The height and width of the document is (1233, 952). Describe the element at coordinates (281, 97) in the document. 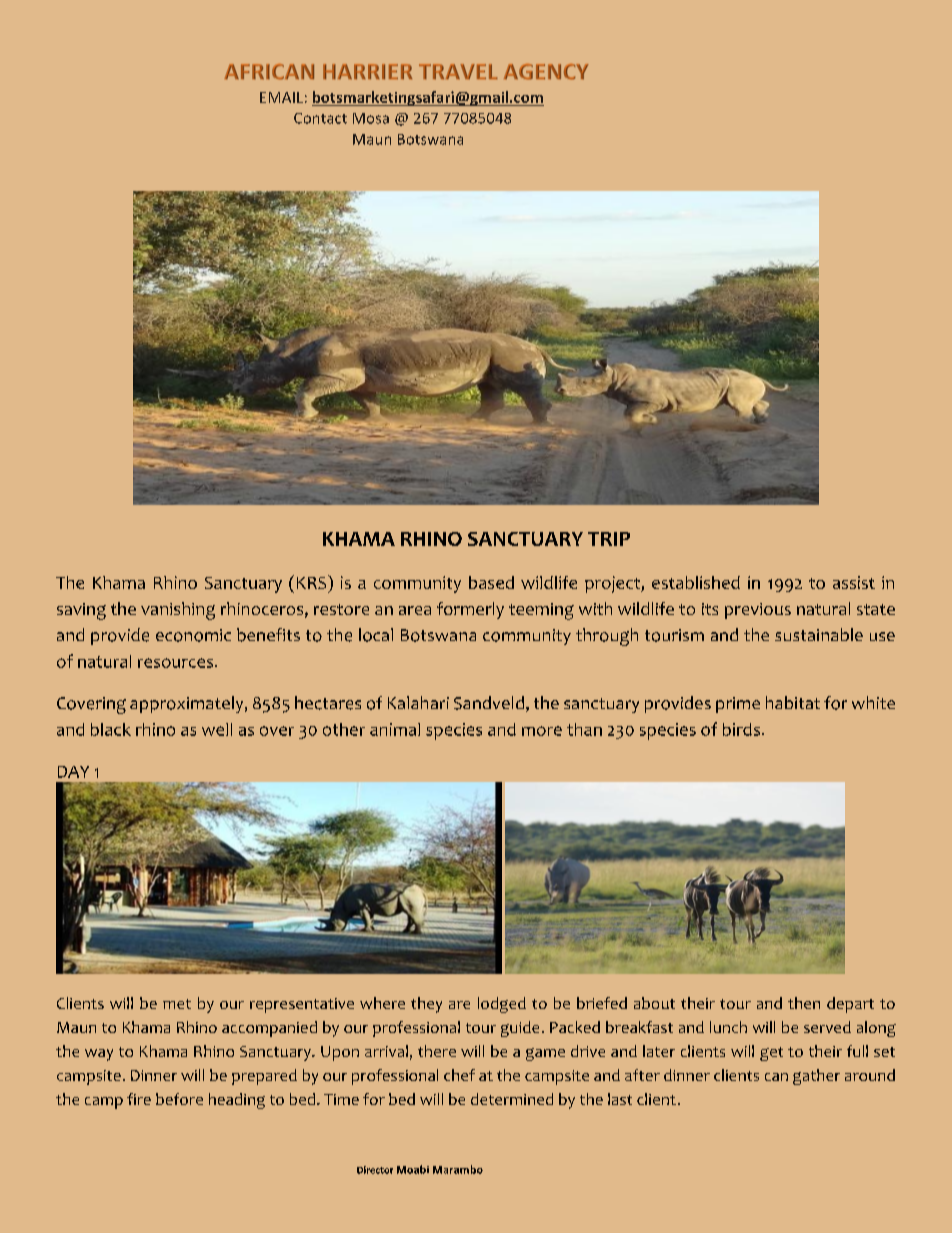

I see `EMAIL` at that location.
